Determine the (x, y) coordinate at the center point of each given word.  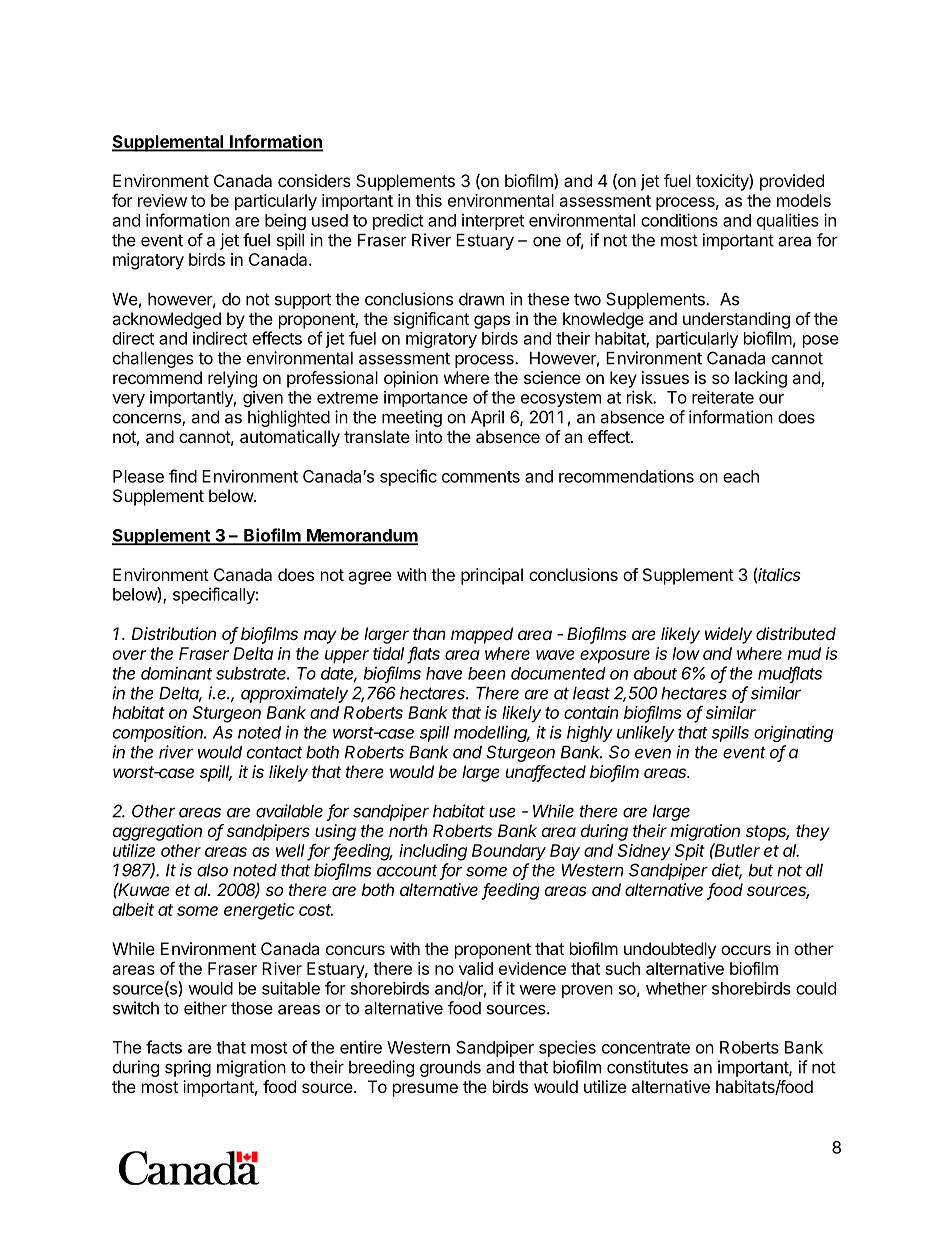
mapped (482, 635)
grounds (450, 1069)
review (162, 200)
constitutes (647, 1067)
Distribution (173, 633)
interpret (493, 222)
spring (188, 1068)
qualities (788, 221)
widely (728, 635)
